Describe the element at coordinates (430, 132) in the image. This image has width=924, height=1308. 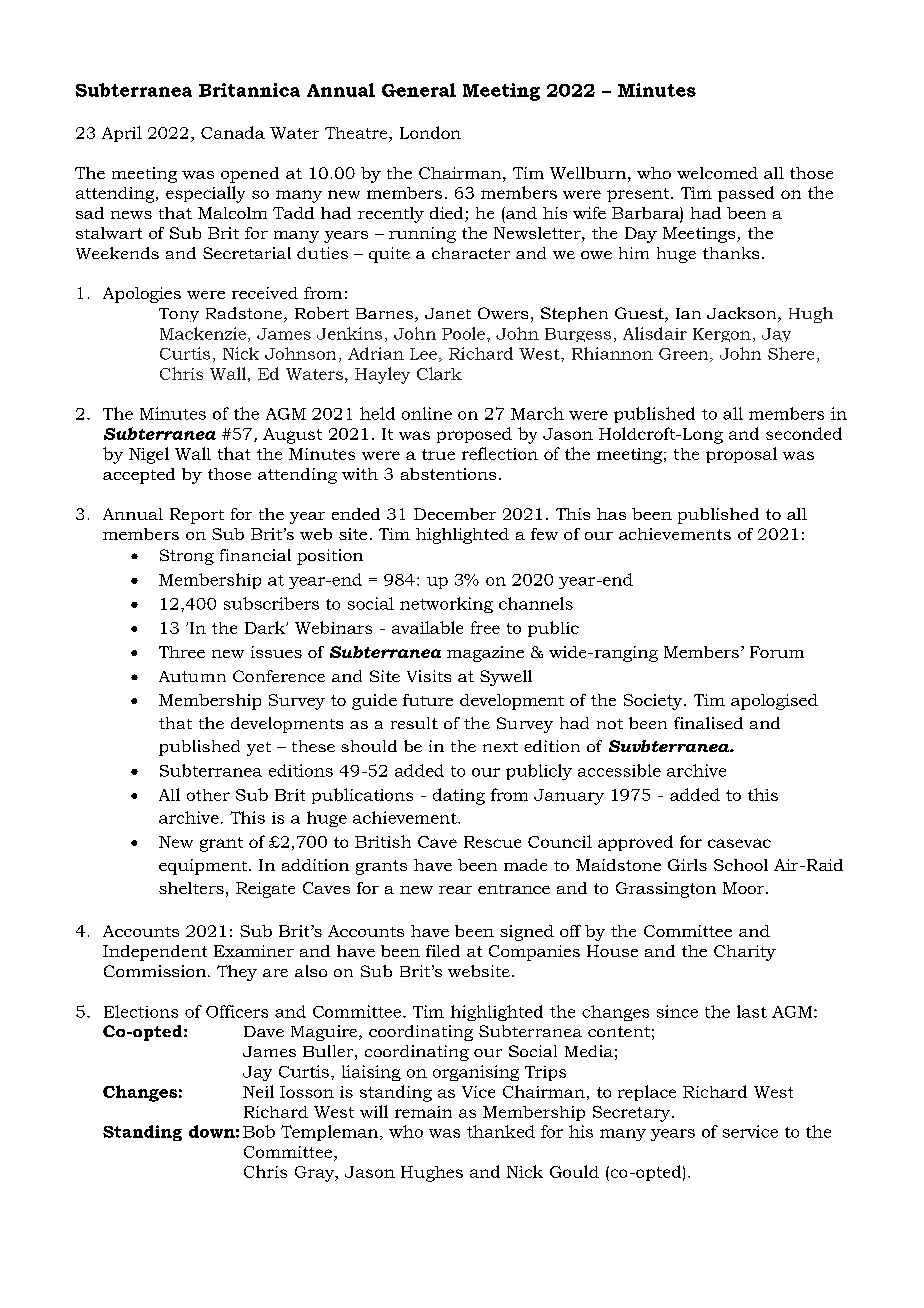
I see `London` at that location.
